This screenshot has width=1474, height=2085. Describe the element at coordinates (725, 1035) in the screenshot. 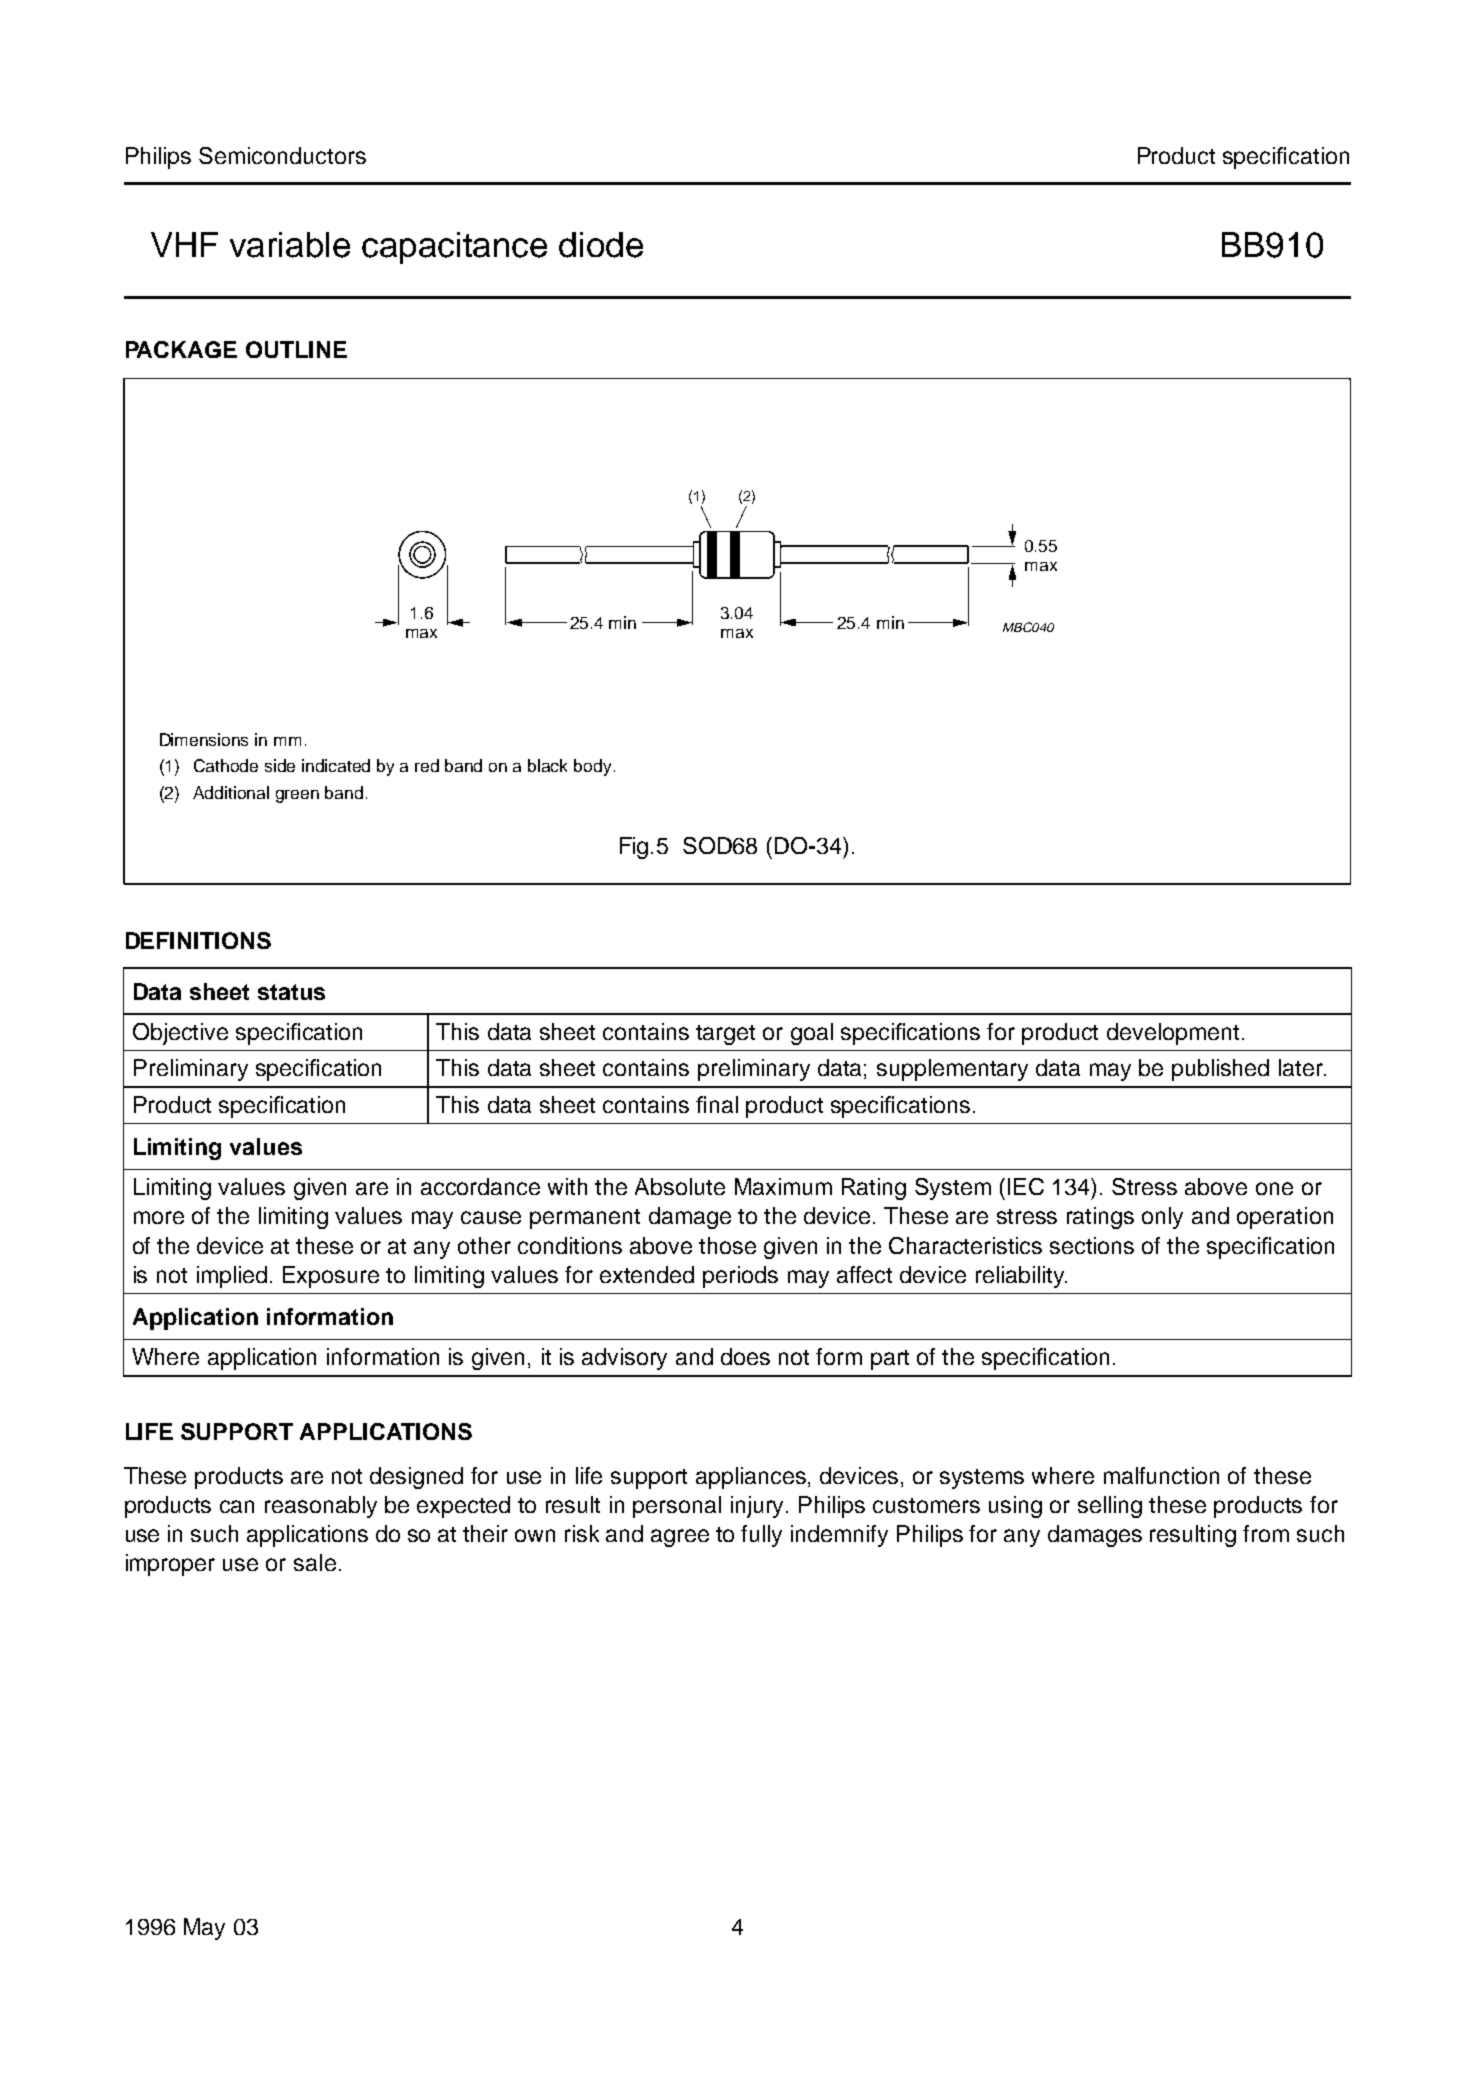

I see `target` at that location.
